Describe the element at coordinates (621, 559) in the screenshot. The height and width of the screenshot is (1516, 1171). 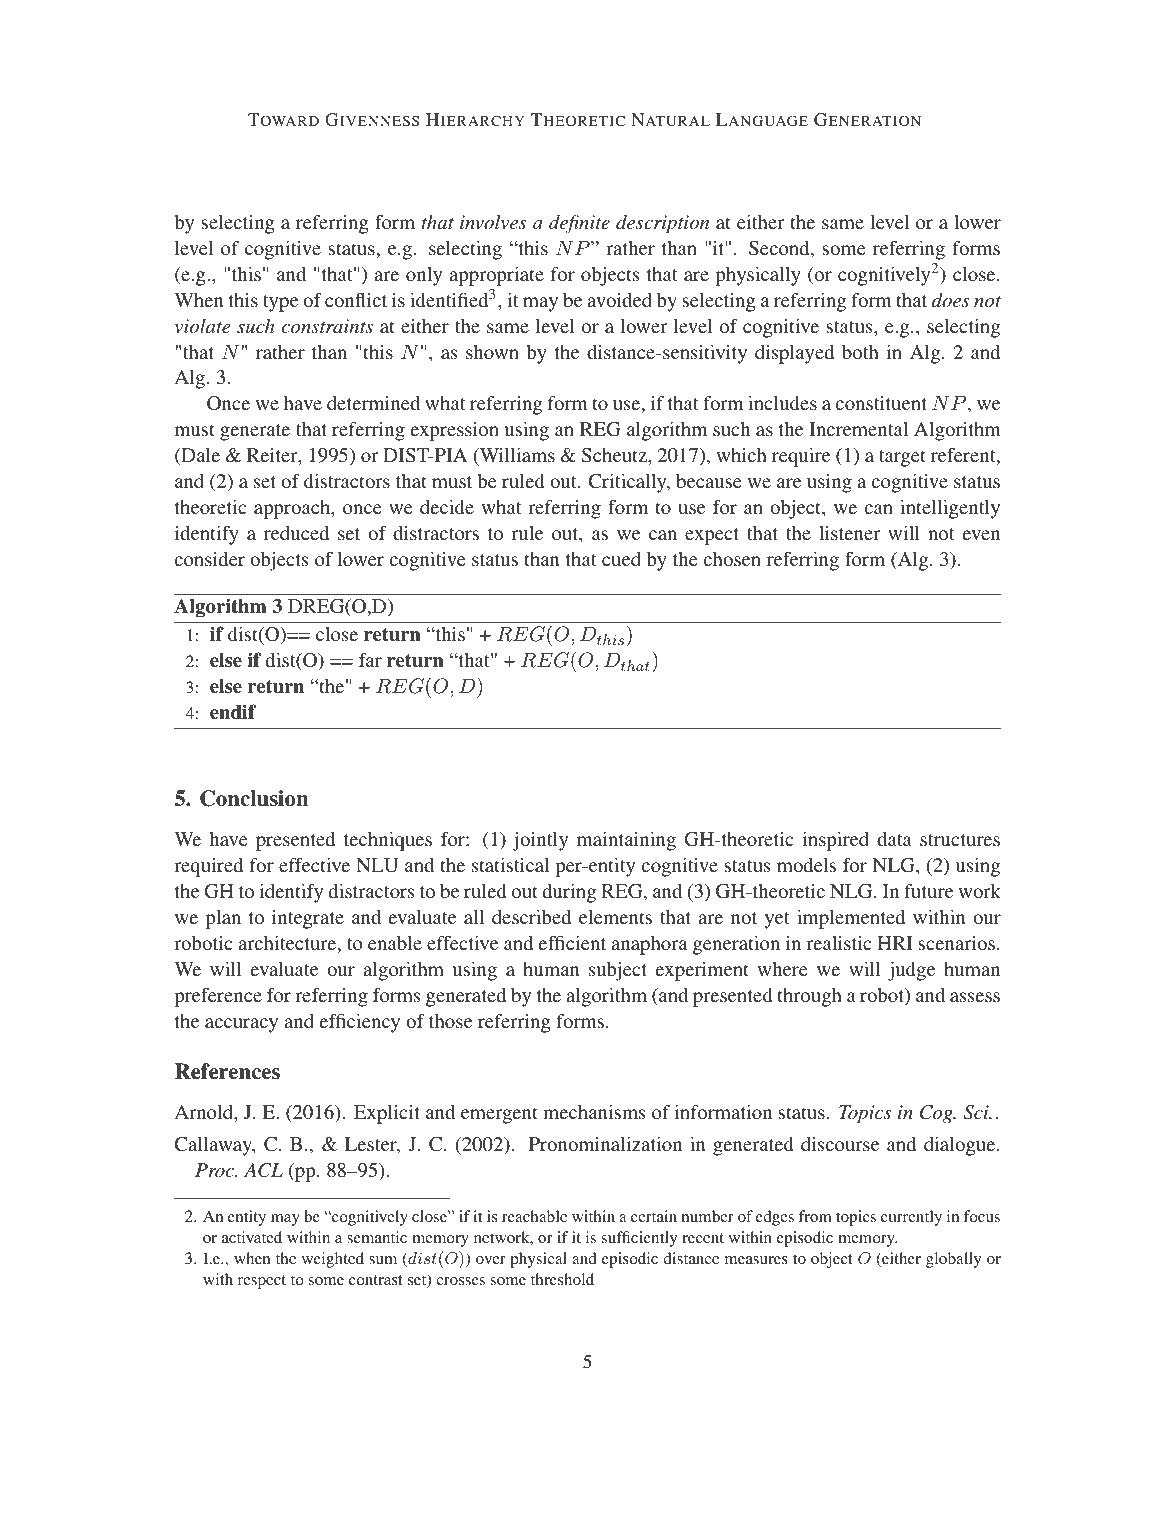
I see `cued` at that location.
